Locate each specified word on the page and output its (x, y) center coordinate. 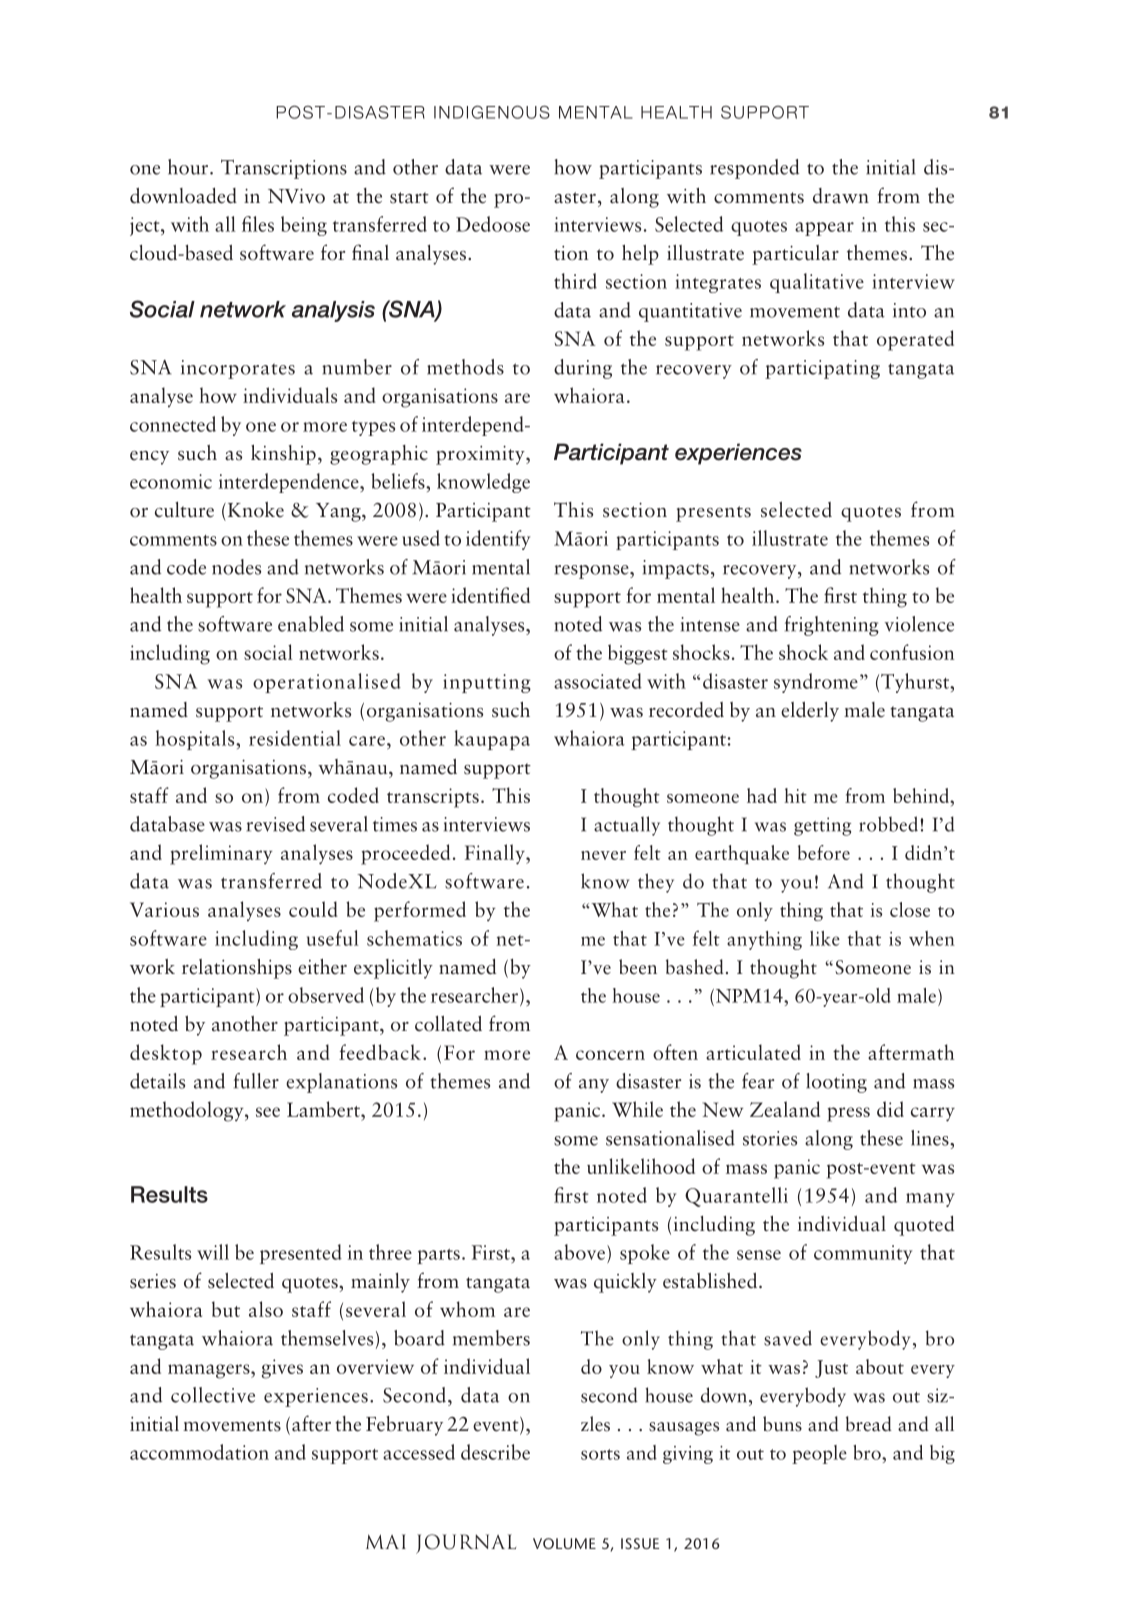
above (579, 1252)
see (268, 1112)
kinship (283, 454)
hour (189, 167)
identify (498, 540)
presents (713, 514)
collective (213, 1395)
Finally (496, 854)
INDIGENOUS (492, 112)
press (848, 1114)
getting (822, 826)
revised (276, 824)
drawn (841, 196)
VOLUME (564, 1543)
